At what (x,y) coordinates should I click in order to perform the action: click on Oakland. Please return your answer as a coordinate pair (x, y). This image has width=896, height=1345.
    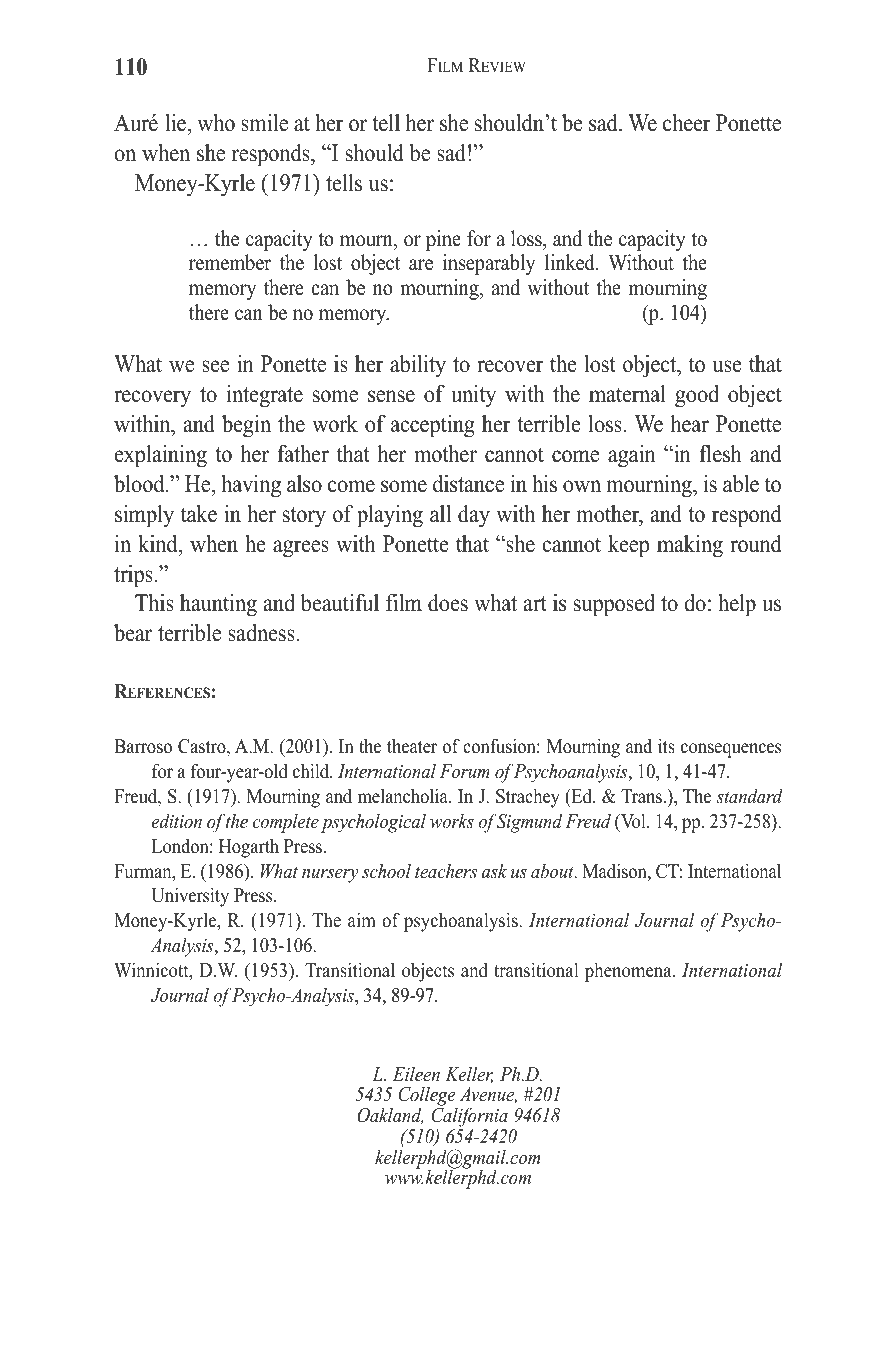
    Looking at the image, I should click on (390, 1115).
